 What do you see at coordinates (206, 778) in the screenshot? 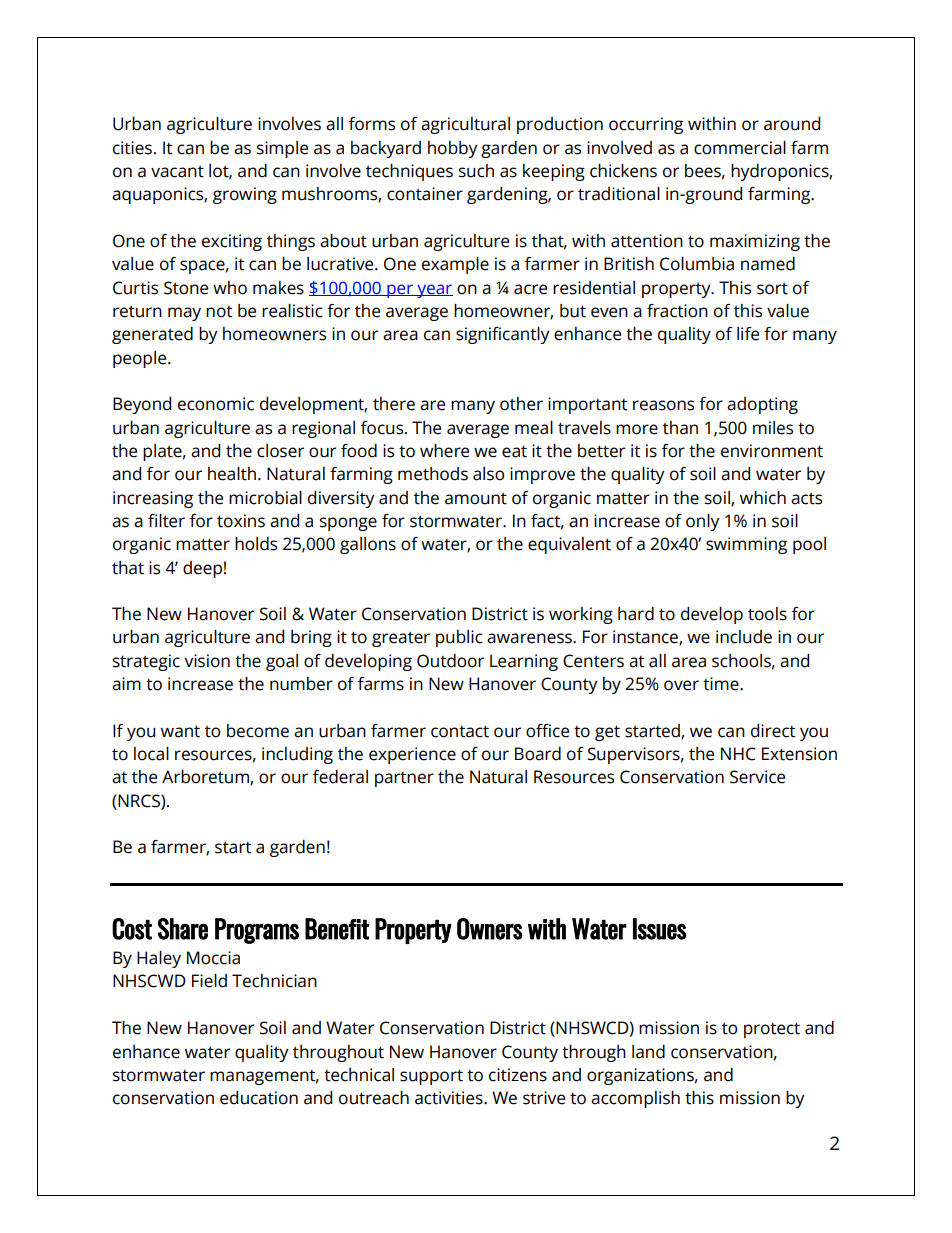
I see `Arboretum` at bounding box center [206, 778].
